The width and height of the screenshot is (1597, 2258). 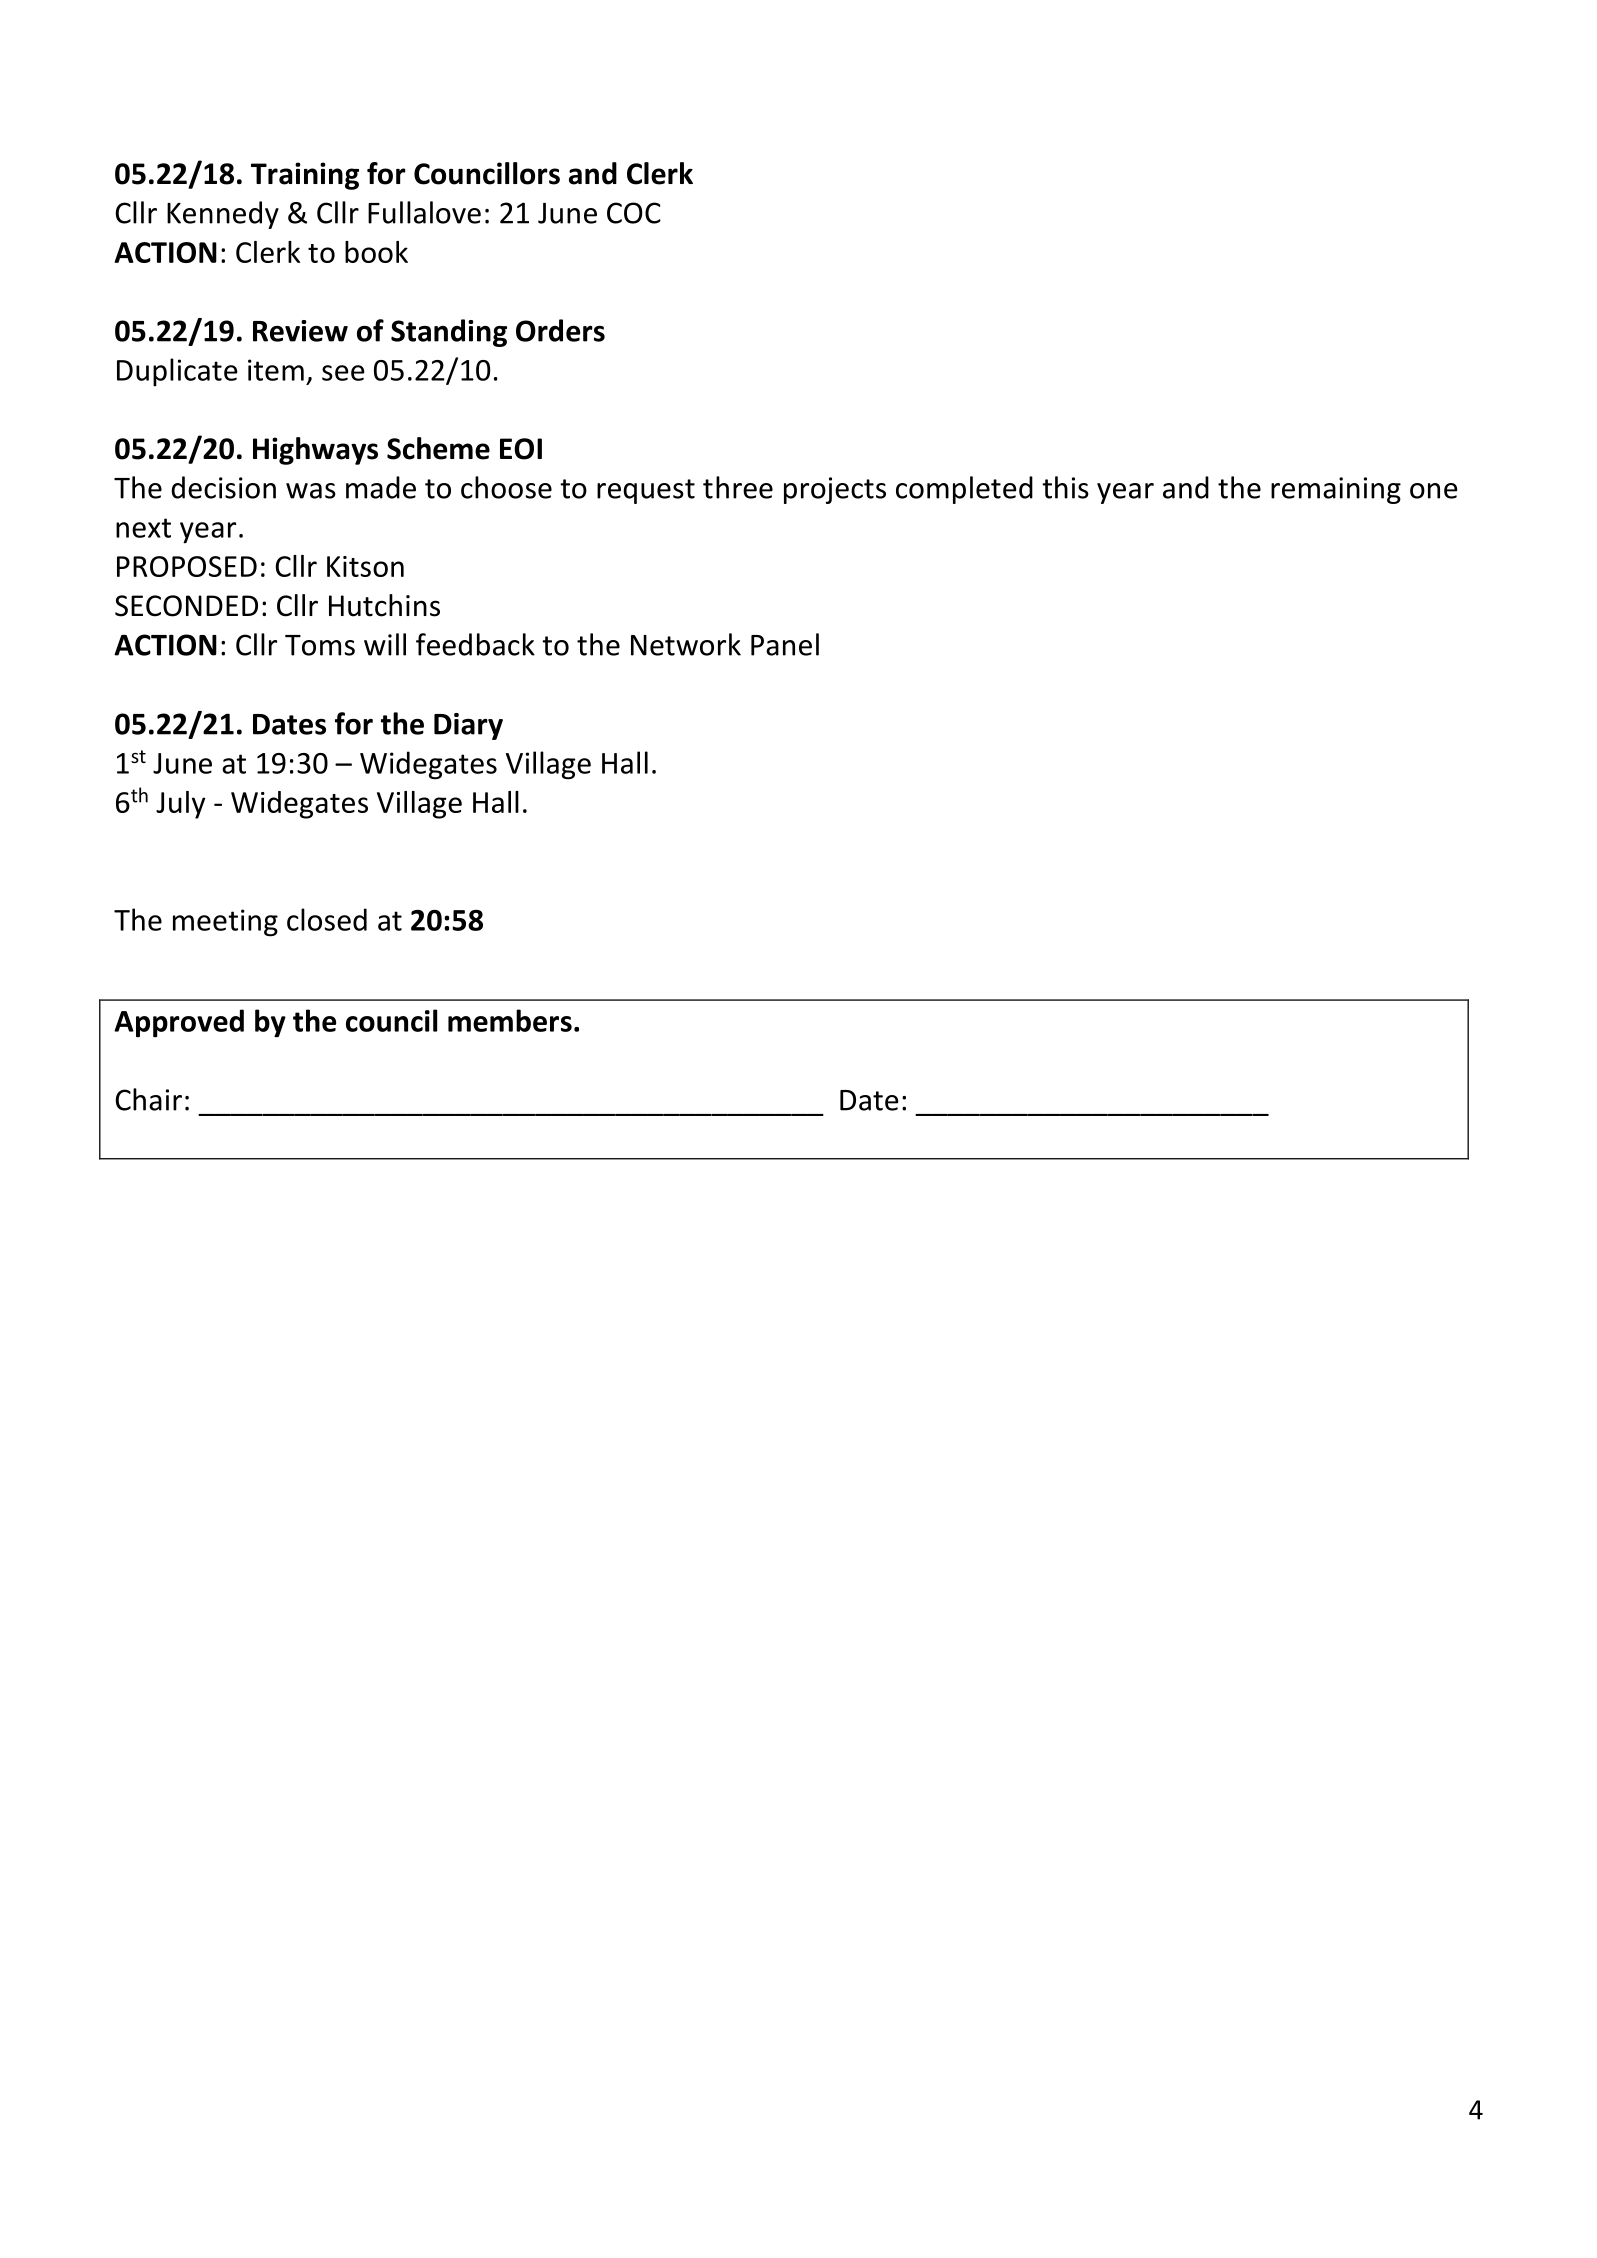 What do you see at coordinates (305, 176) in the screenshot?
I see `Training` at bounding box center [305, 176].
